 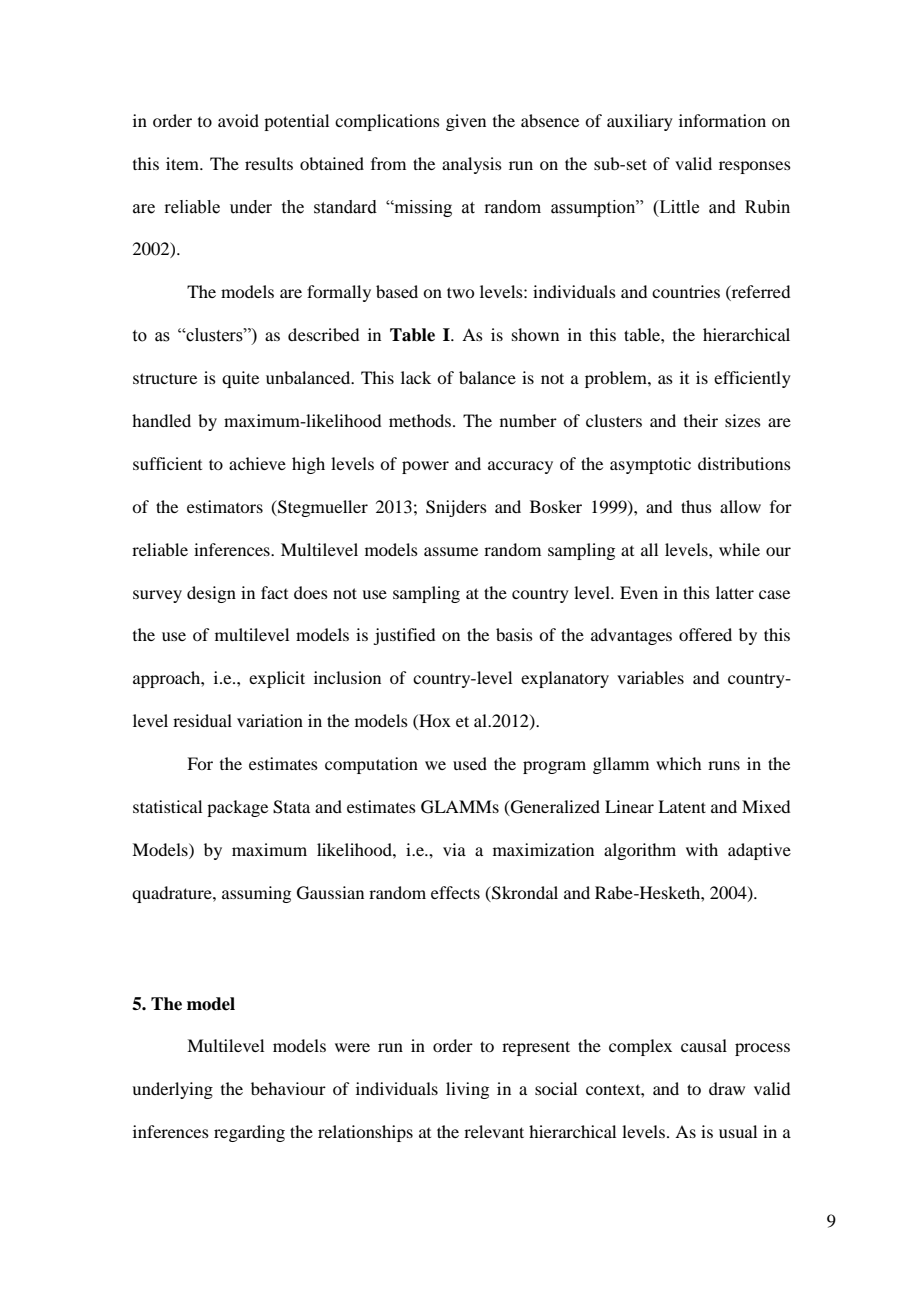 What do you see at coordinates (470, 763) in the page?
I see `used` at bounding box center [470, 763].
